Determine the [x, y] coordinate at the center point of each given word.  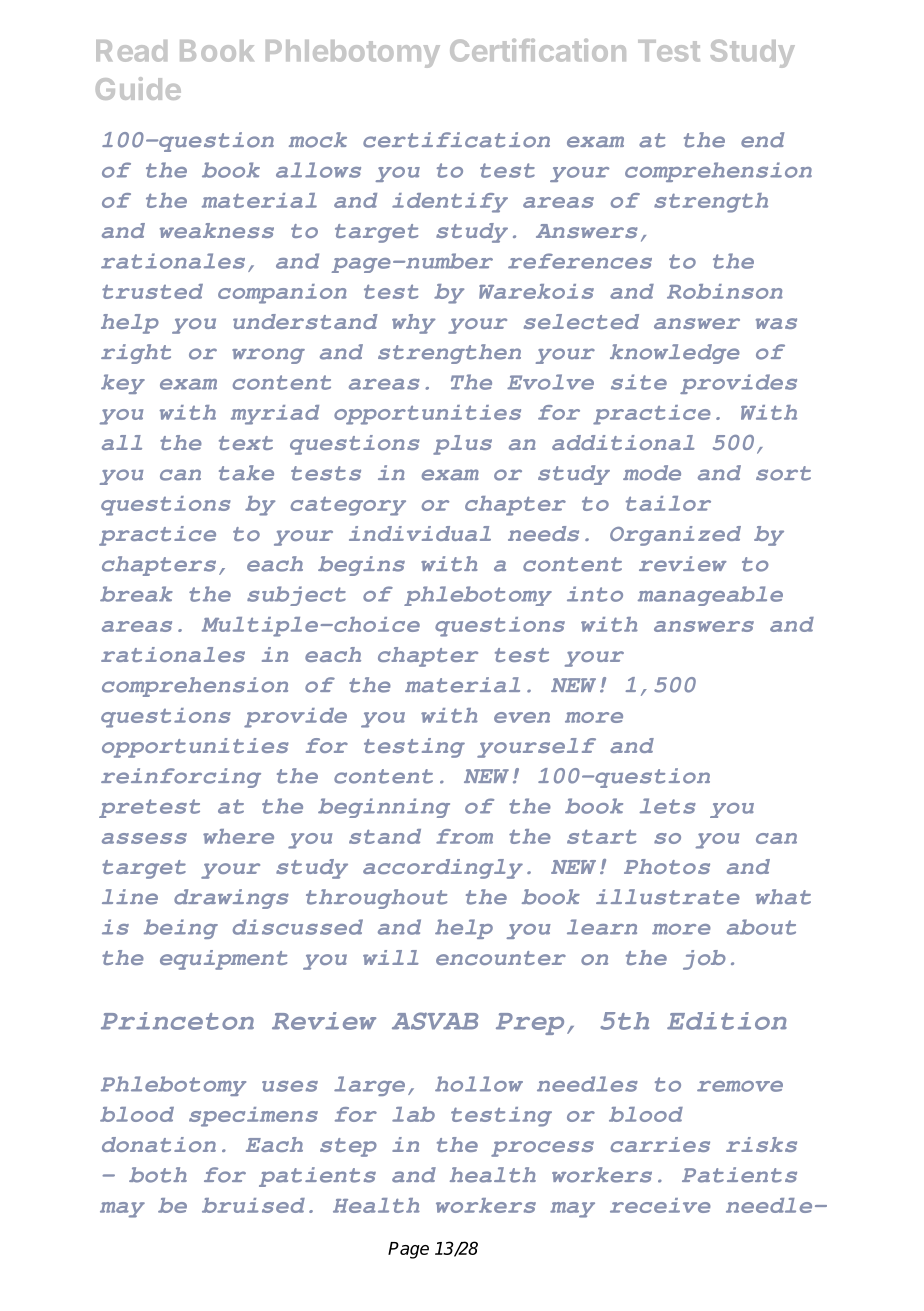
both [158, 1175]
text [246, 443]
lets [668, 806]
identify [450, 203]
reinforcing [181, 778]
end [762, 140]
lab [413, 1114]
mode [652, 473]
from [464, 836]
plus [462, 445]
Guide [138, 88]
